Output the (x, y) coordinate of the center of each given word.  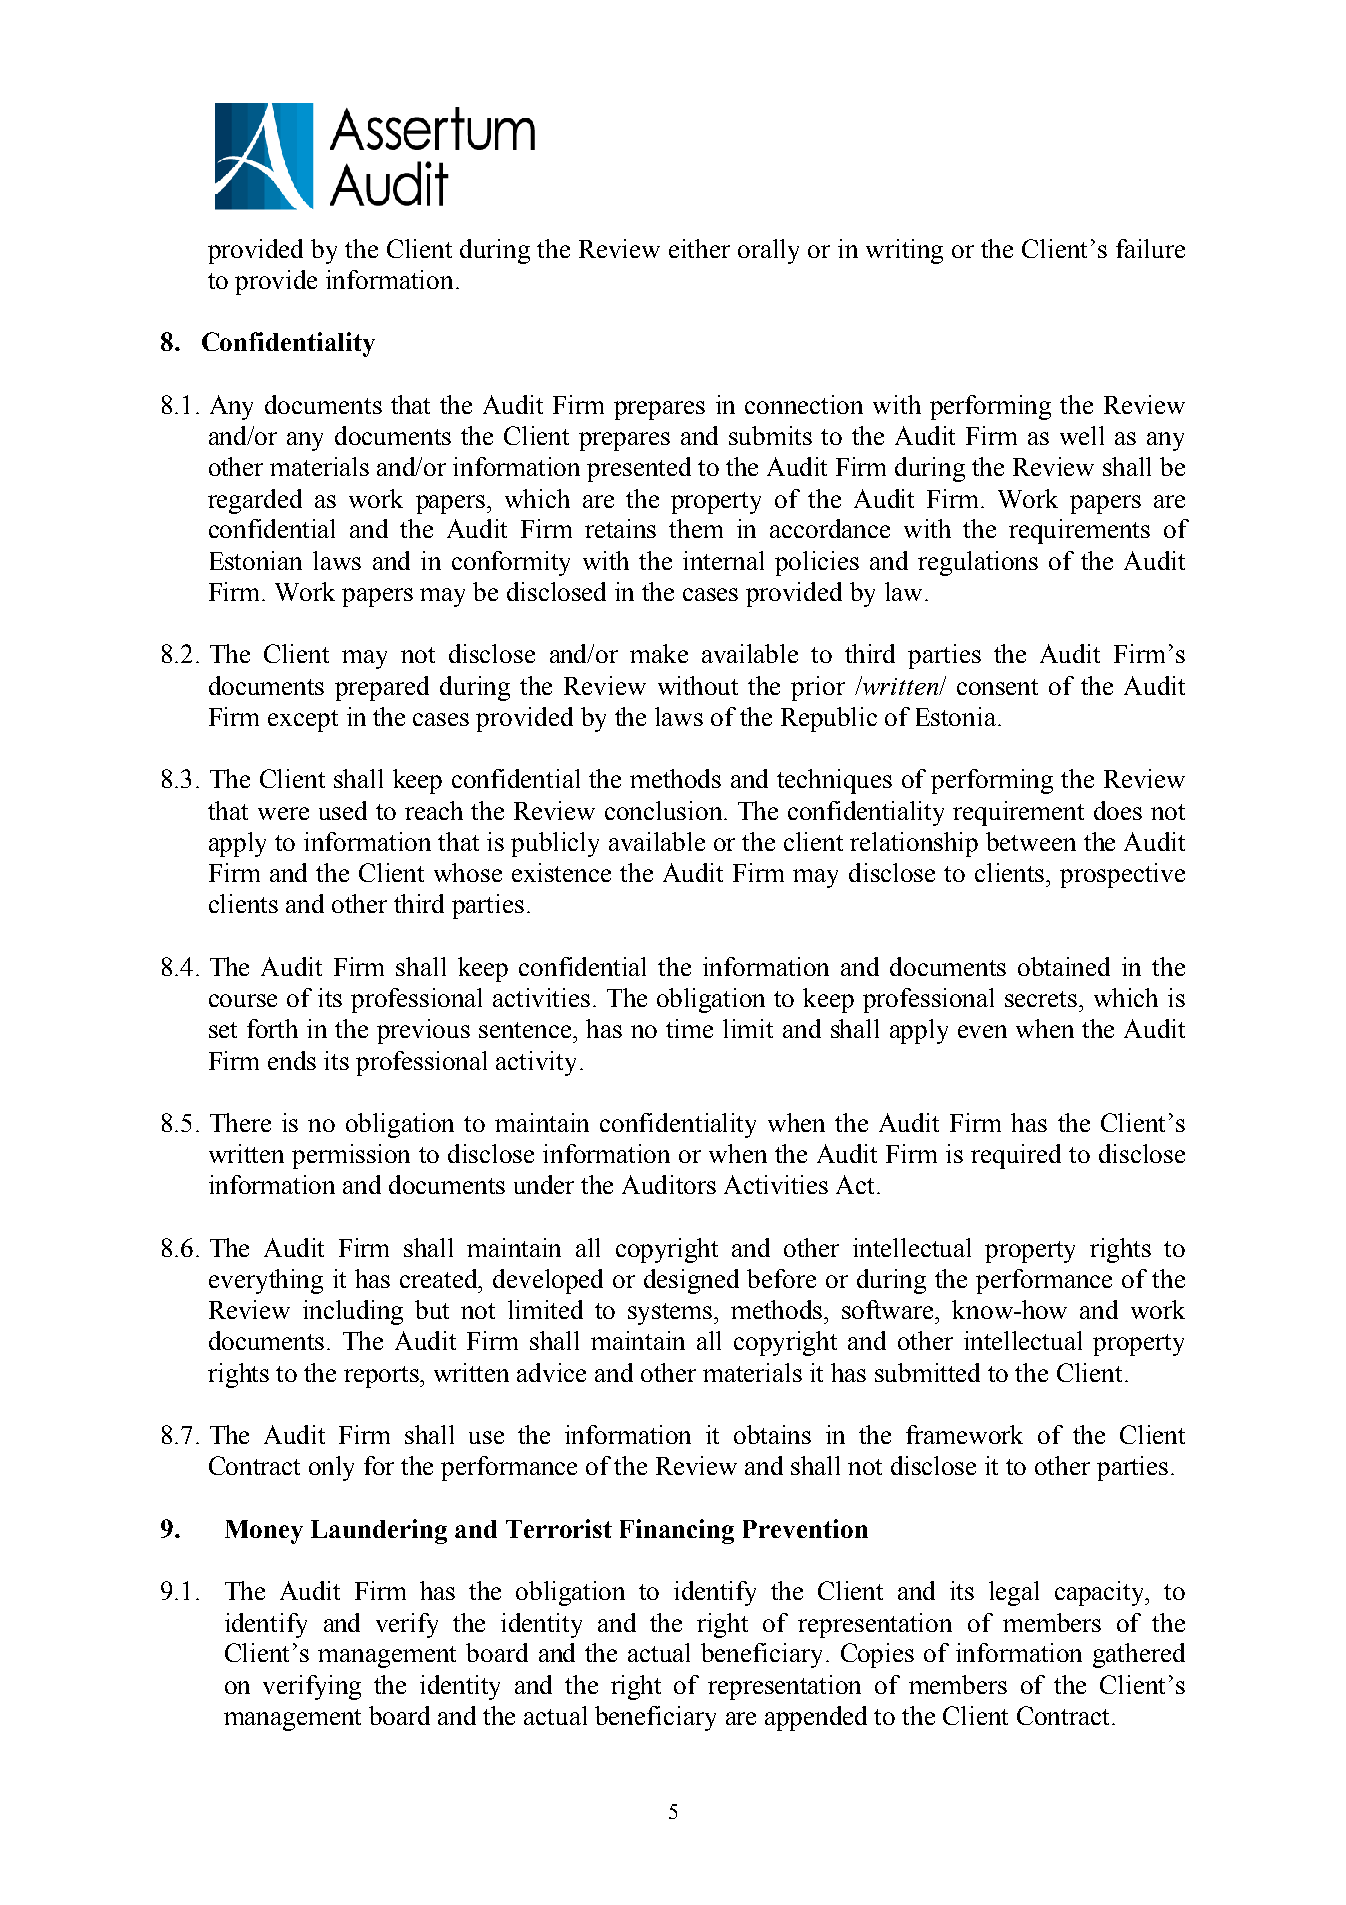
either (699, 248)
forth (272, 1028)
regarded (255, 501)
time (689, 1028)
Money (264, 1532)
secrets (1042, 999)
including (353, 1312)
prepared (382, 688)
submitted (927, 1372)
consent (997, 687)
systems (671, 1314)
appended (816, 1718)
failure (1150, 248)
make (659, 653)
